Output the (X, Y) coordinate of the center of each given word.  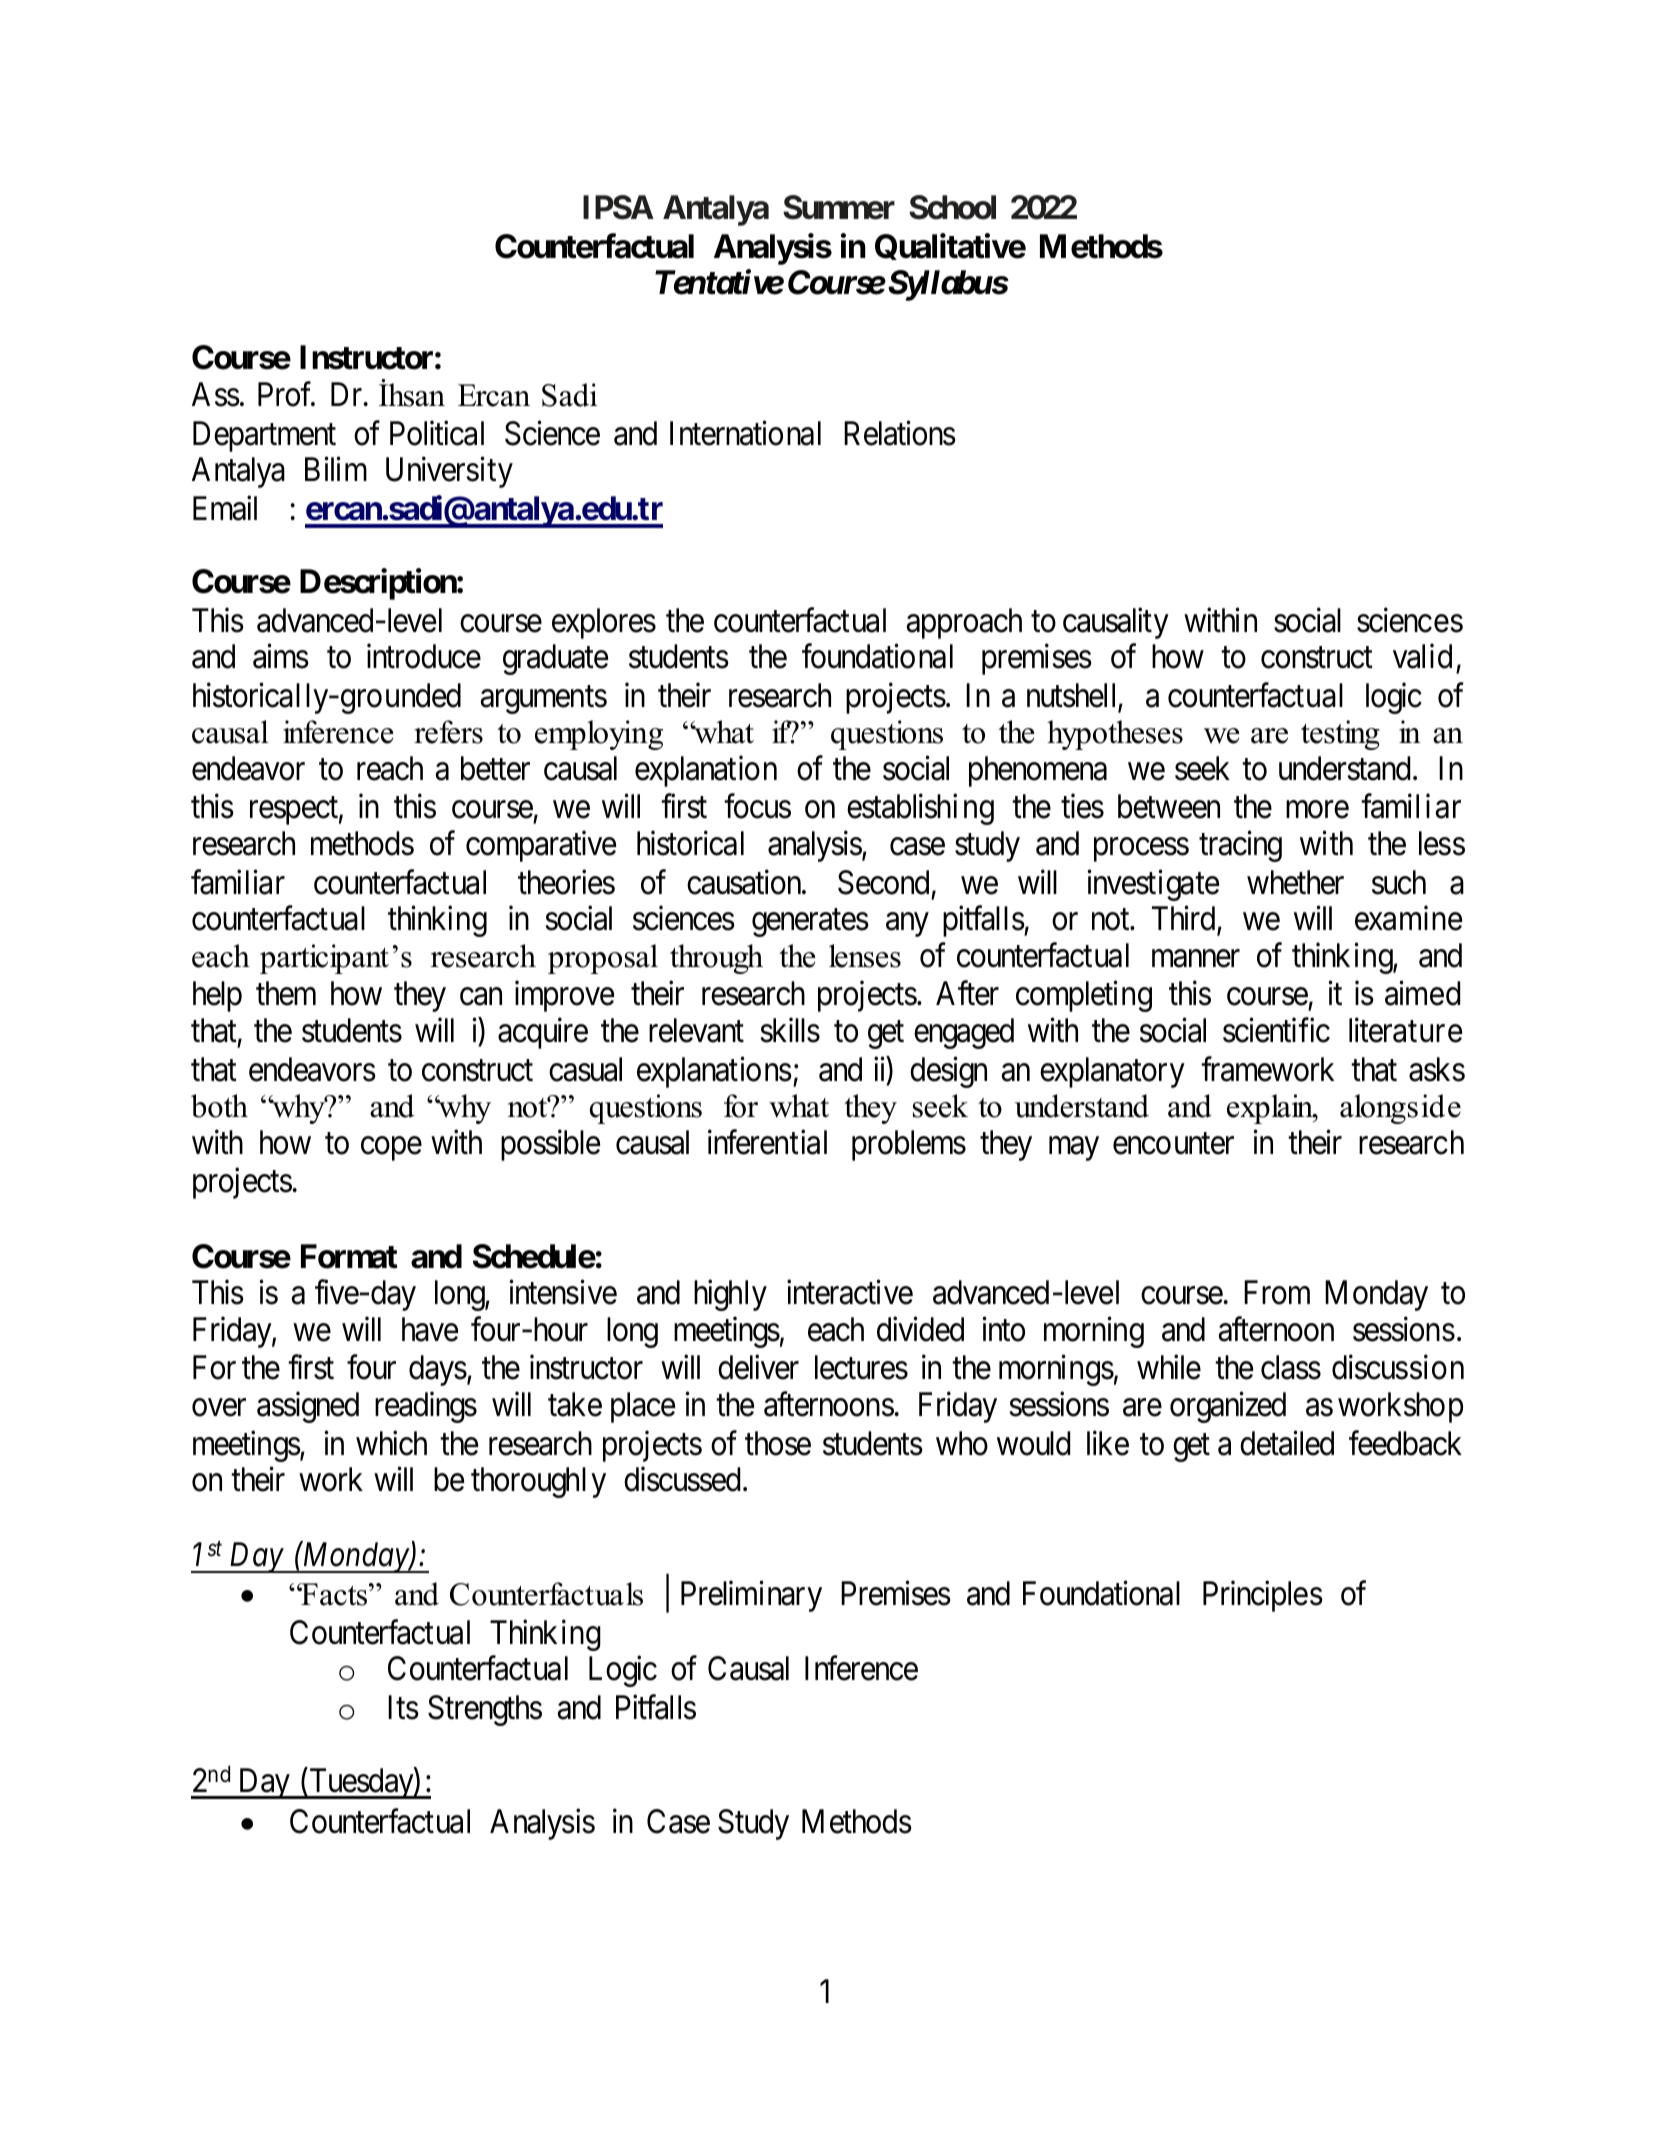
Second (883, 882)
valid (1422, 656)
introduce (424, 656)
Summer (839, 207)
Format (349, 1256)
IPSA (618, 207)
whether (1295, 882)
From (1277, 1293)
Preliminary (751, 1596)
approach (964, 623)
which (391, 1443)
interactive (850, 1292)
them (286, 993)
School (952, 207)
